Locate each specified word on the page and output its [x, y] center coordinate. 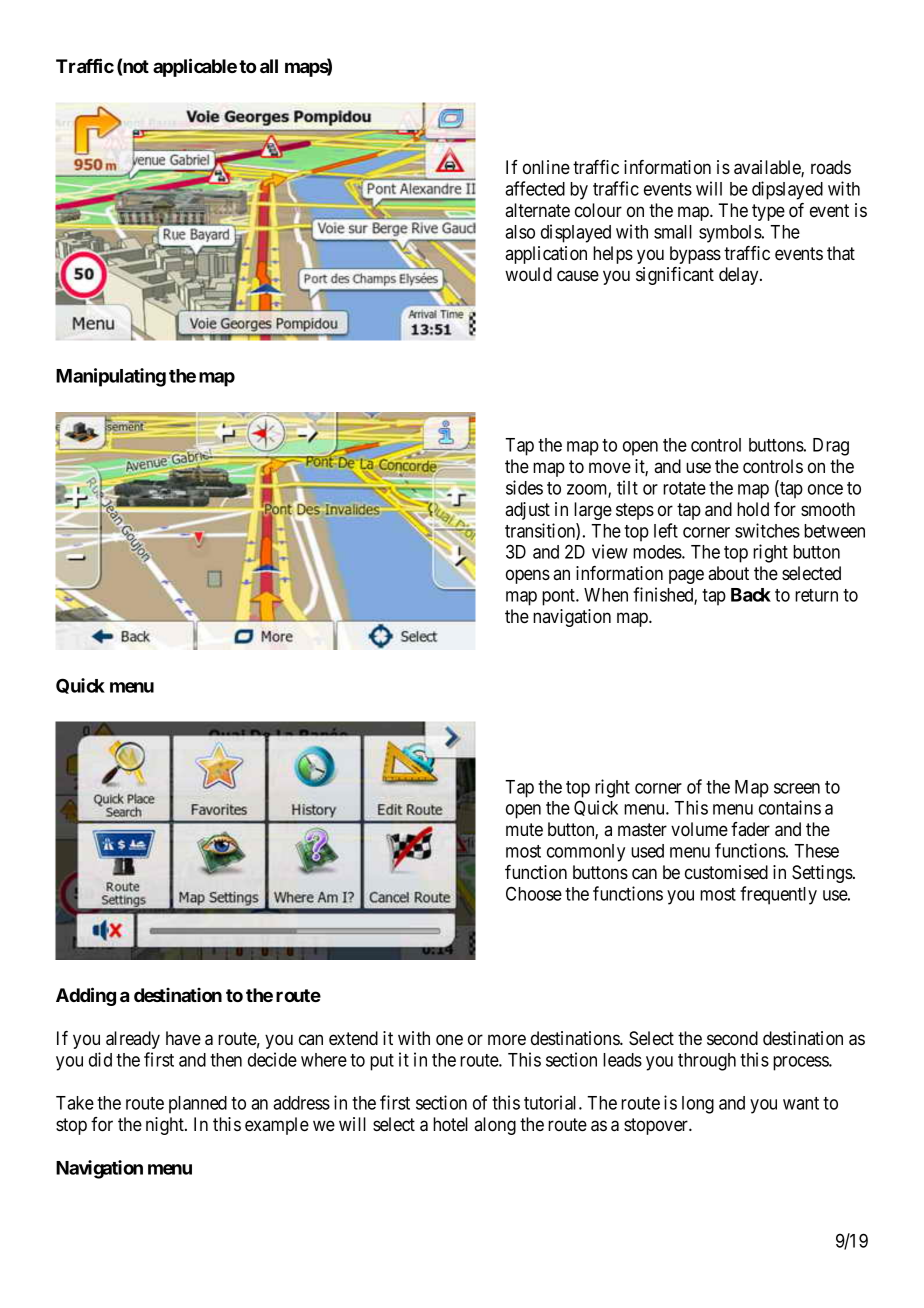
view [610, 551]
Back [751, 595]
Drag [831, 447]
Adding [86, 996]
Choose [534, 893]
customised [726, 872]
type [768, 212]
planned [198, 1105]
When [606, 595]
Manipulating [111, 377]
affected [535, 188]
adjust [527, 511]
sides [524, 487]
